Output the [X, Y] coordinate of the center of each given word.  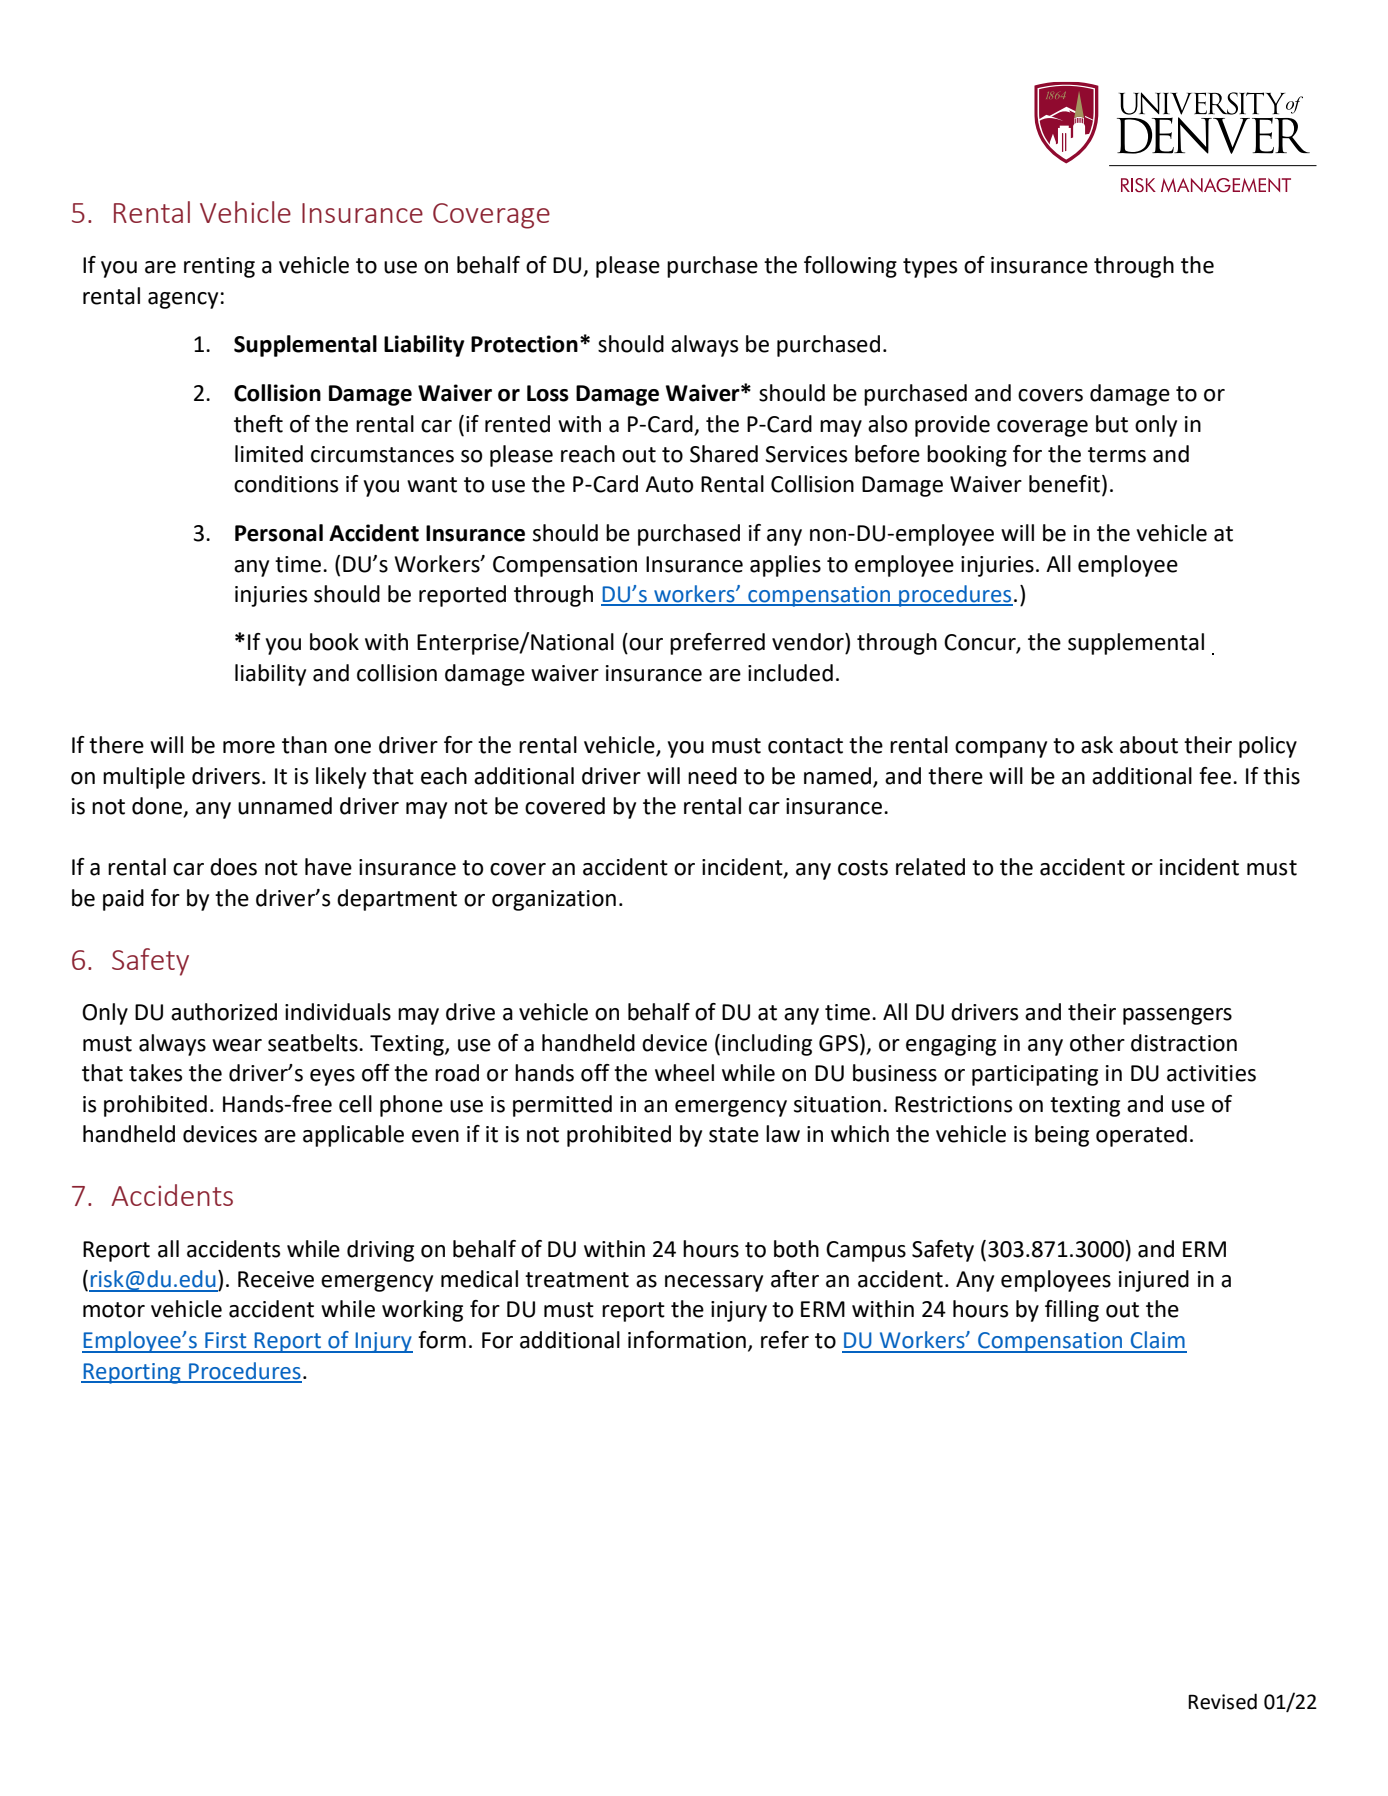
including [767, 1045]
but [1112, 424]
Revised [1222, 1701]
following [850, 267]
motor [114, 1310]
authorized [224, 1012]
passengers [1177, 1016]
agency [183, 300]
